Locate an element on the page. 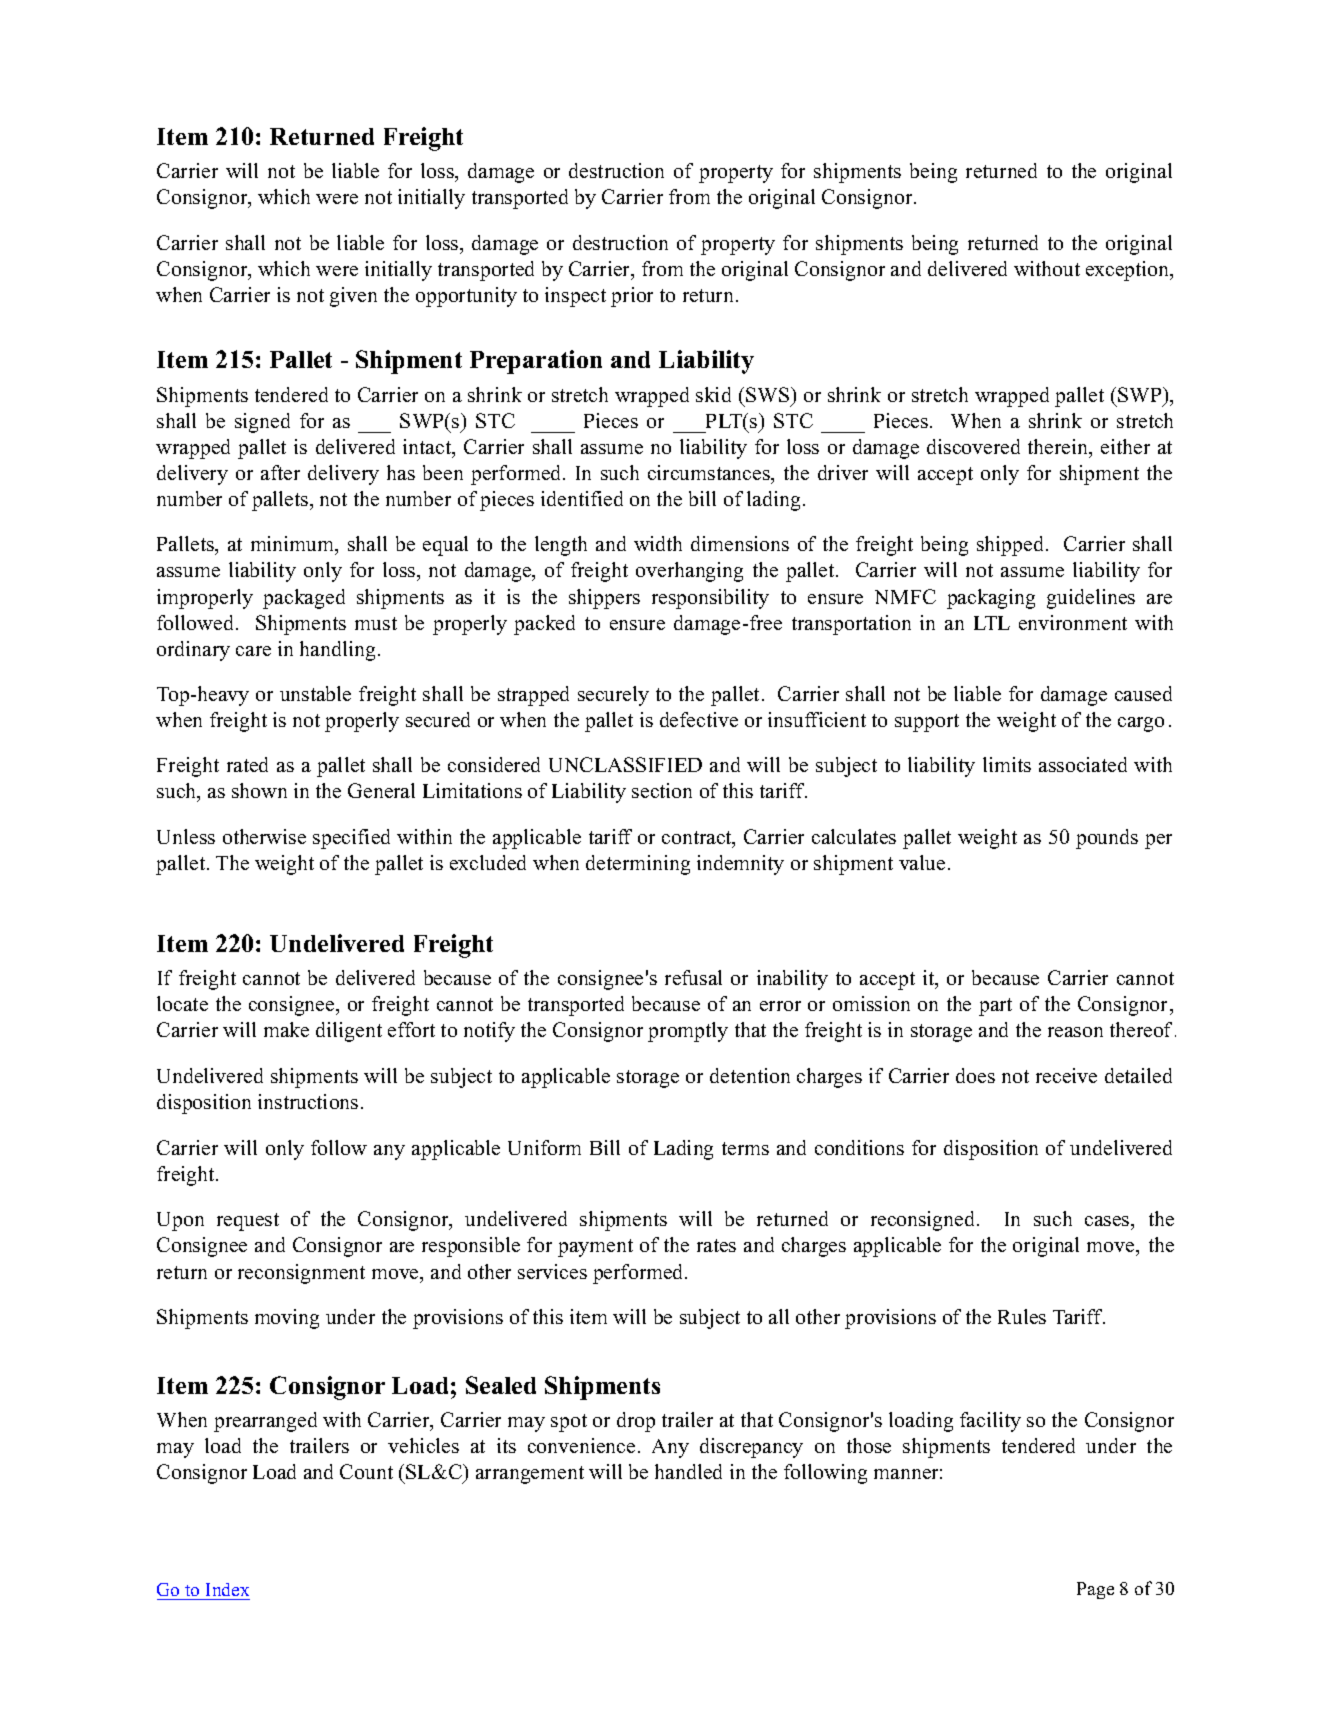  promptly is located at coordinates (688, 1032).
